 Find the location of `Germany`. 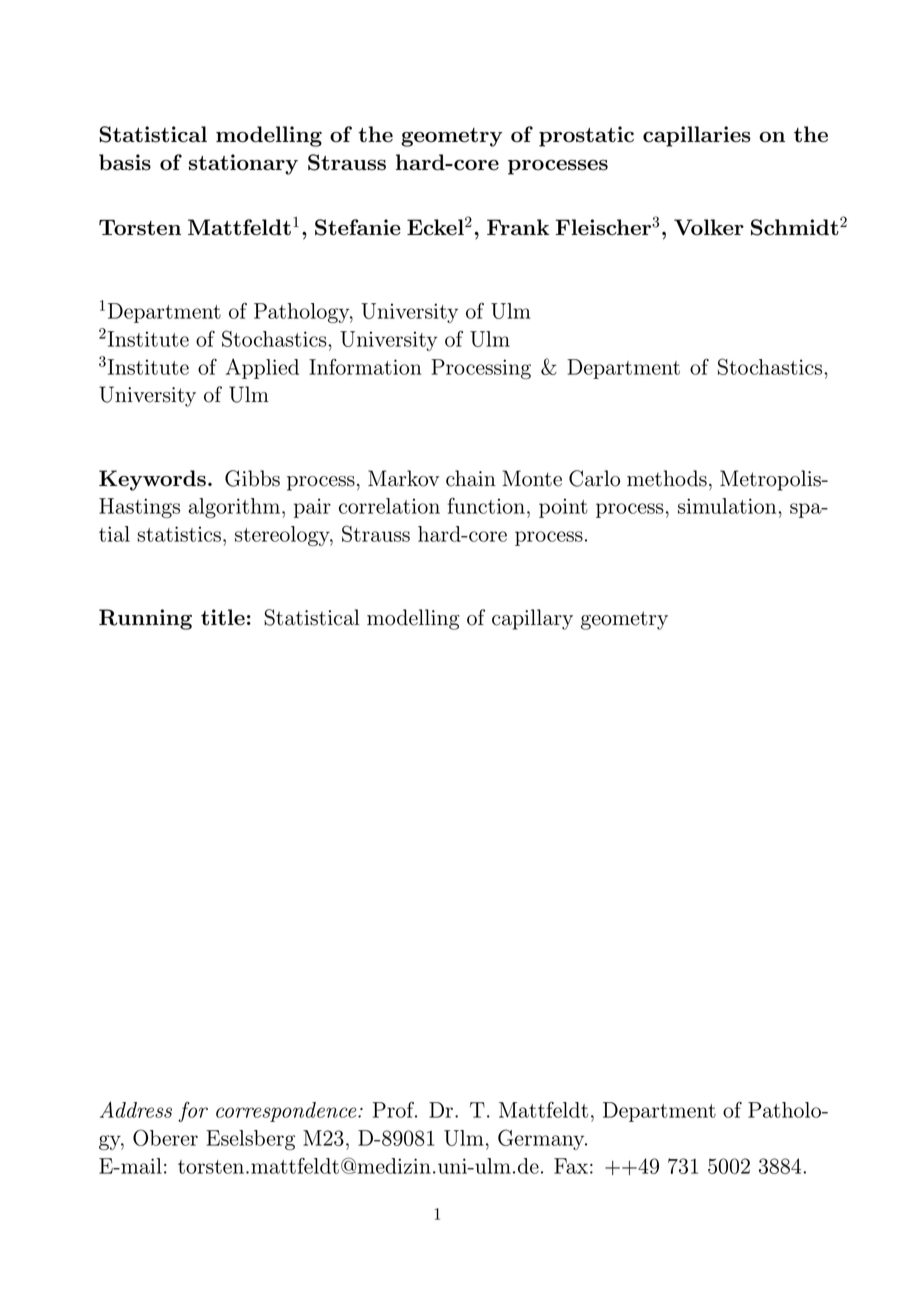

Germany is located at coordinates (542, 1139).
